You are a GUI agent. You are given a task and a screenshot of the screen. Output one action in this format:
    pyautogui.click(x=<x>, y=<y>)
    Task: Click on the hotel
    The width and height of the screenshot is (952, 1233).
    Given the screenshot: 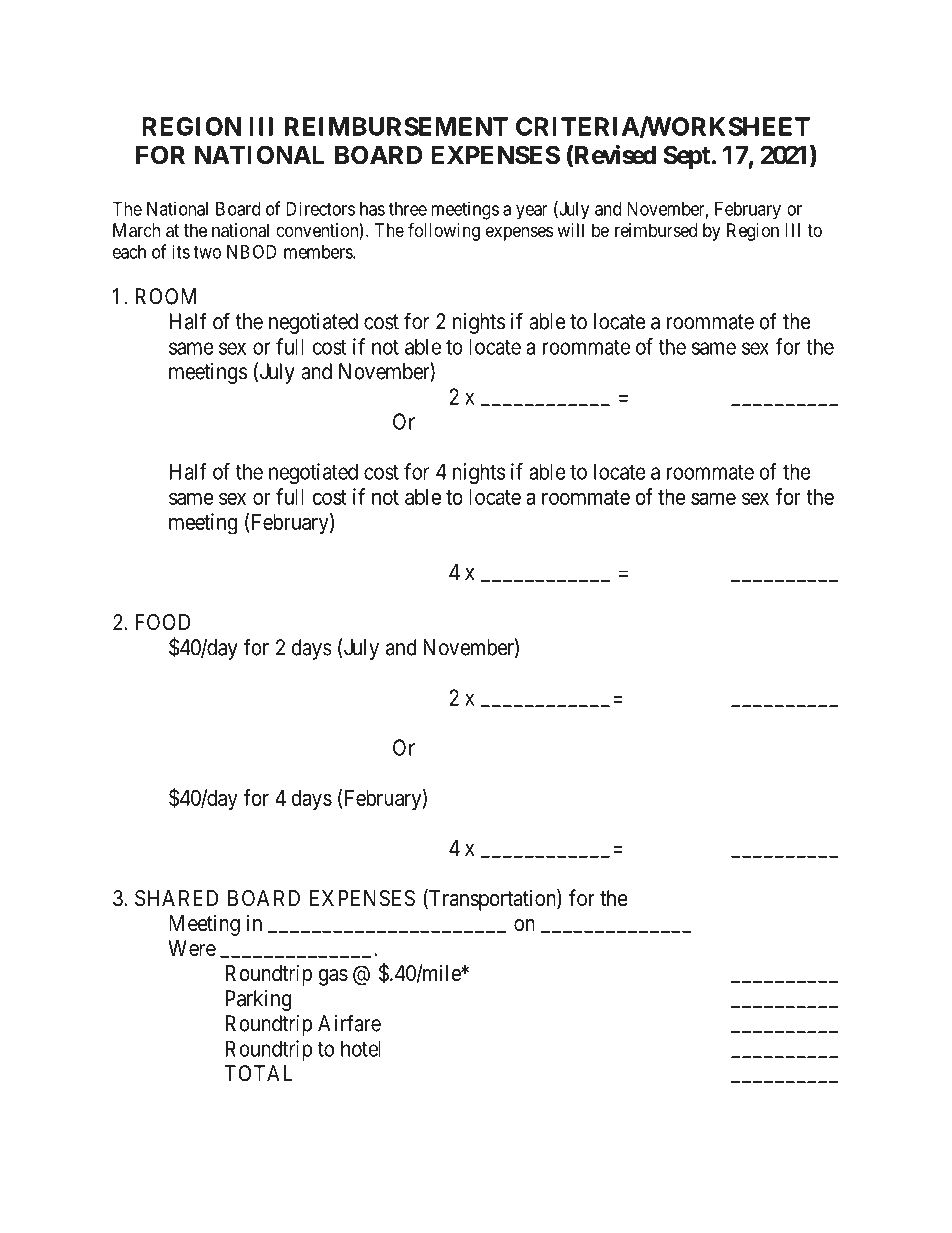 What is the action you would take?
    pyautogui.click(x=361, y=1048)
